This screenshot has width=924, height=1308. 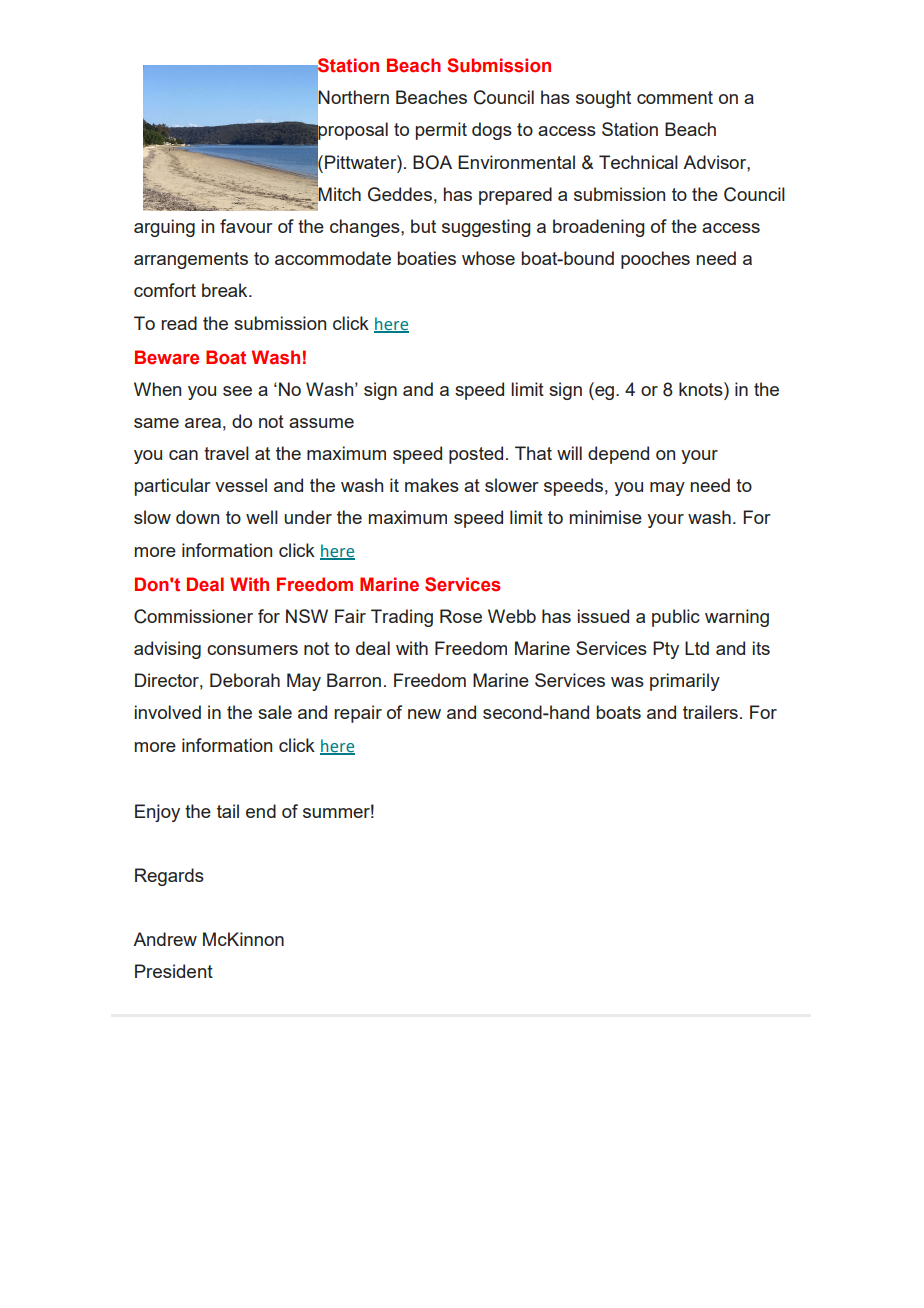 I want to click on Andrew, so click(x=165, y=939).
